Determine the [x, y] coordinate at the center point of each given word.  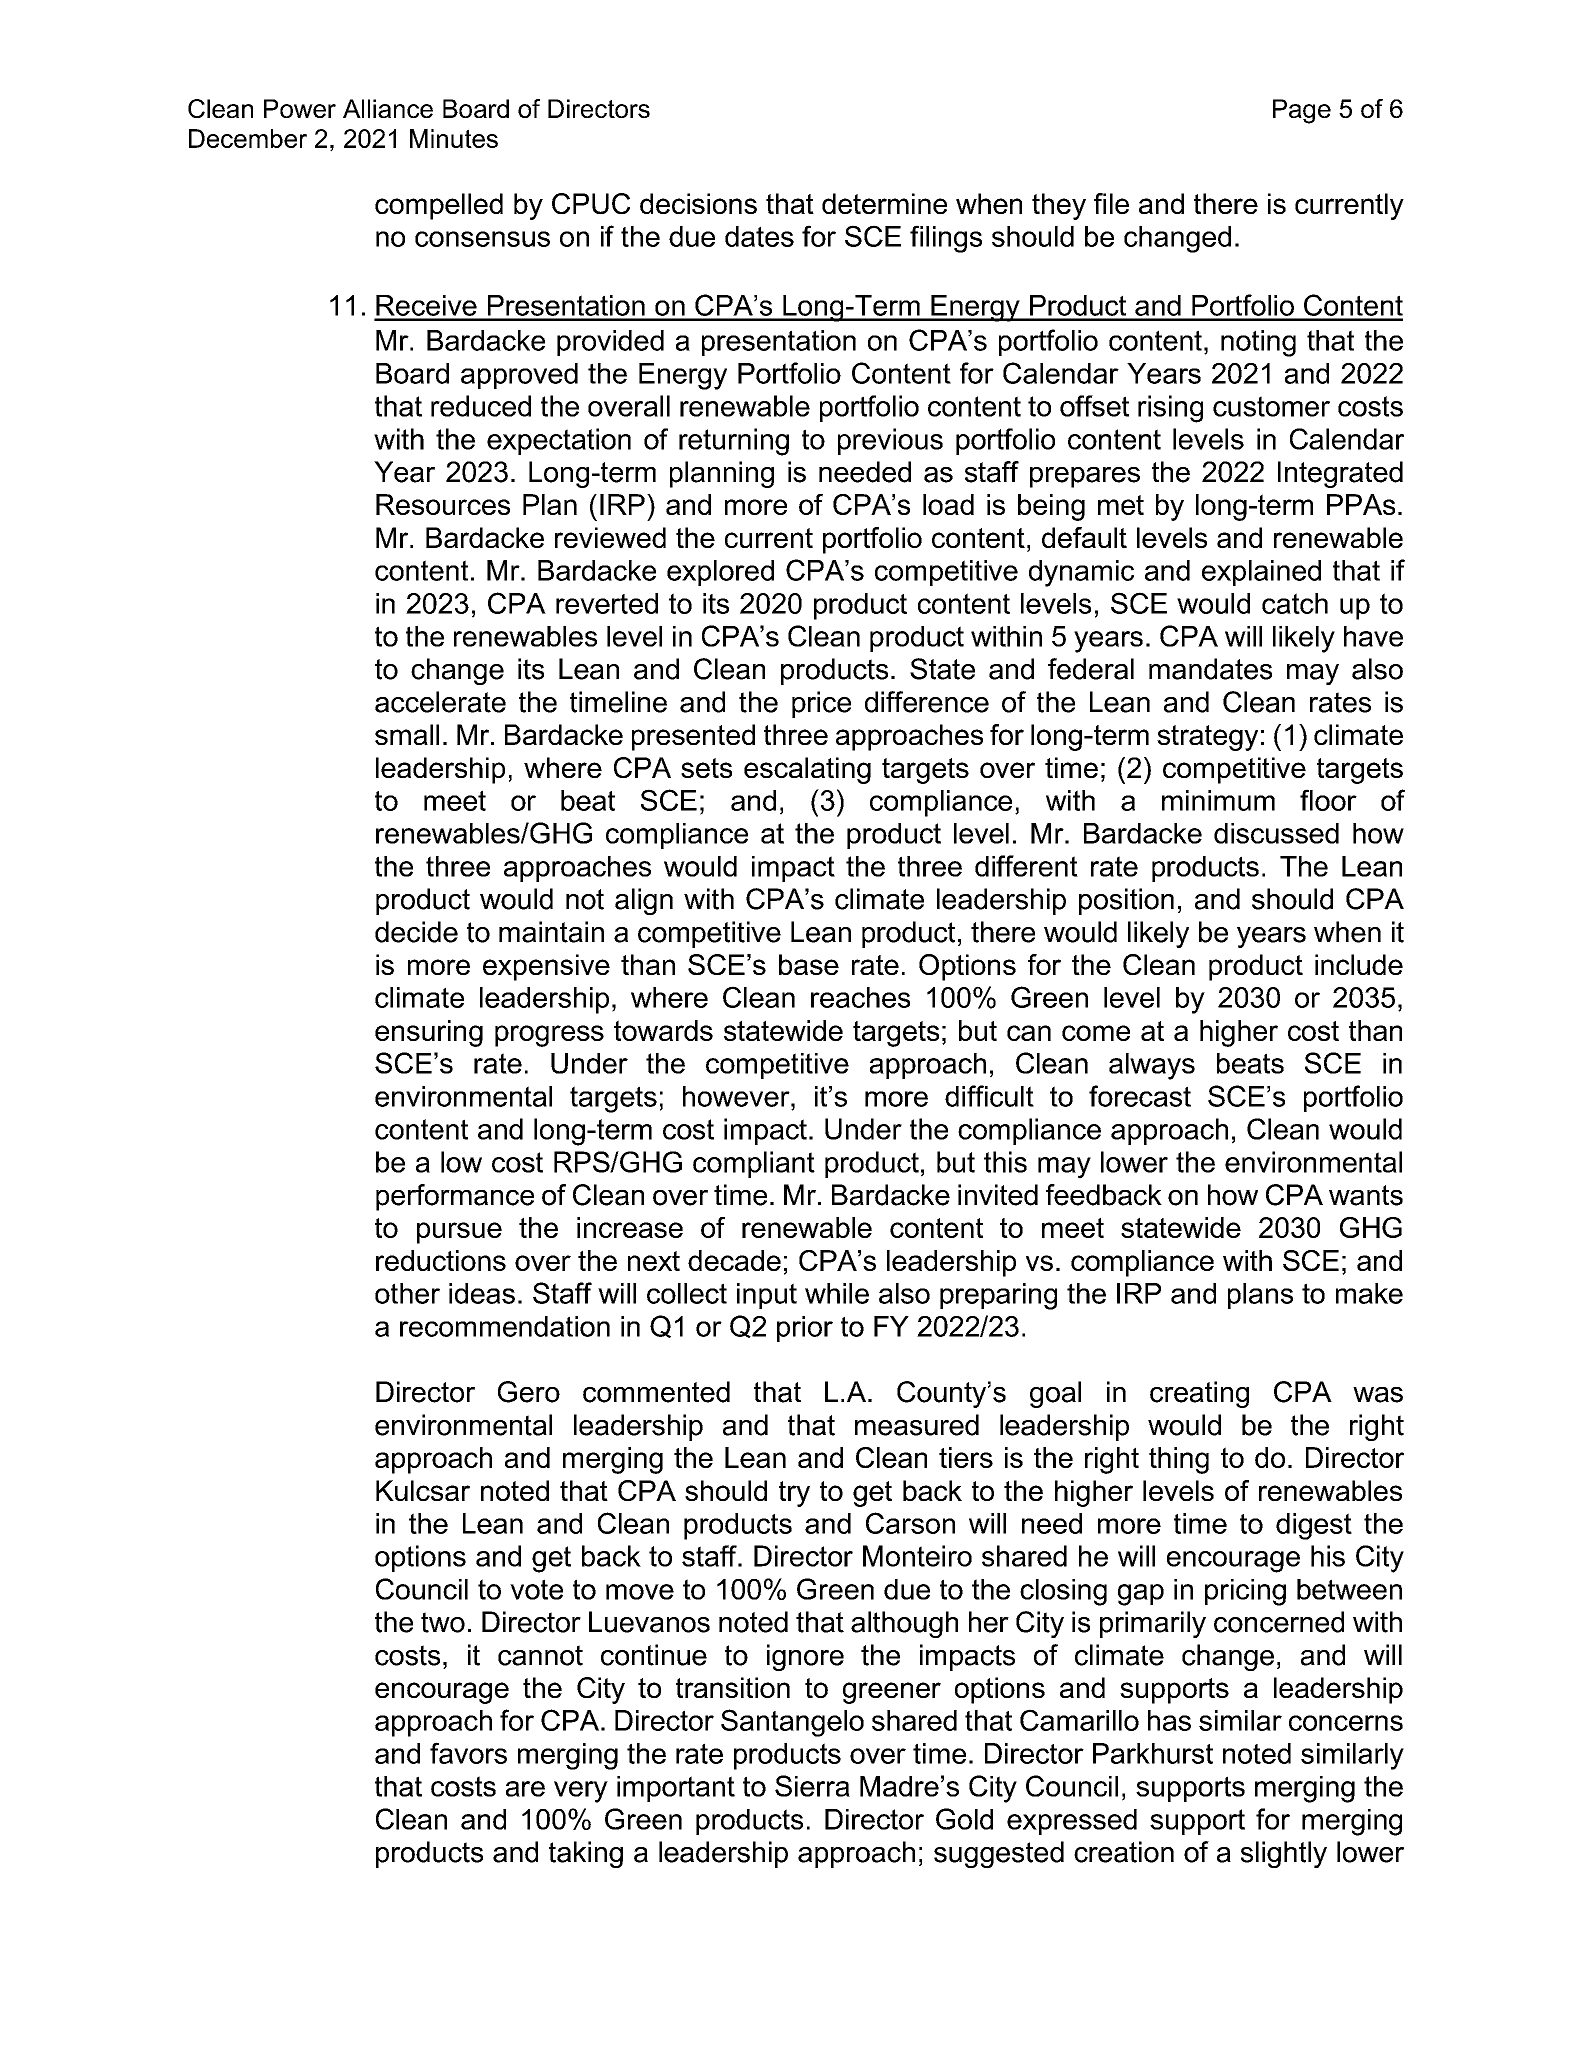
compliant [754, 1164]
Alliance [388, 108]
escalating [807, 770]
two [443, 1622]
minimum [1218, 800]
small [407, 734]
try [794, 1494]
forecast [1140, 1096]
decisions [698, 203]
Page [1302, 111]
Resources [443, 504]
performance [455, 1197]
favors [468, 1753]
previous [890, 441]
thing [1179, 1460]
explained [1261, 573]
